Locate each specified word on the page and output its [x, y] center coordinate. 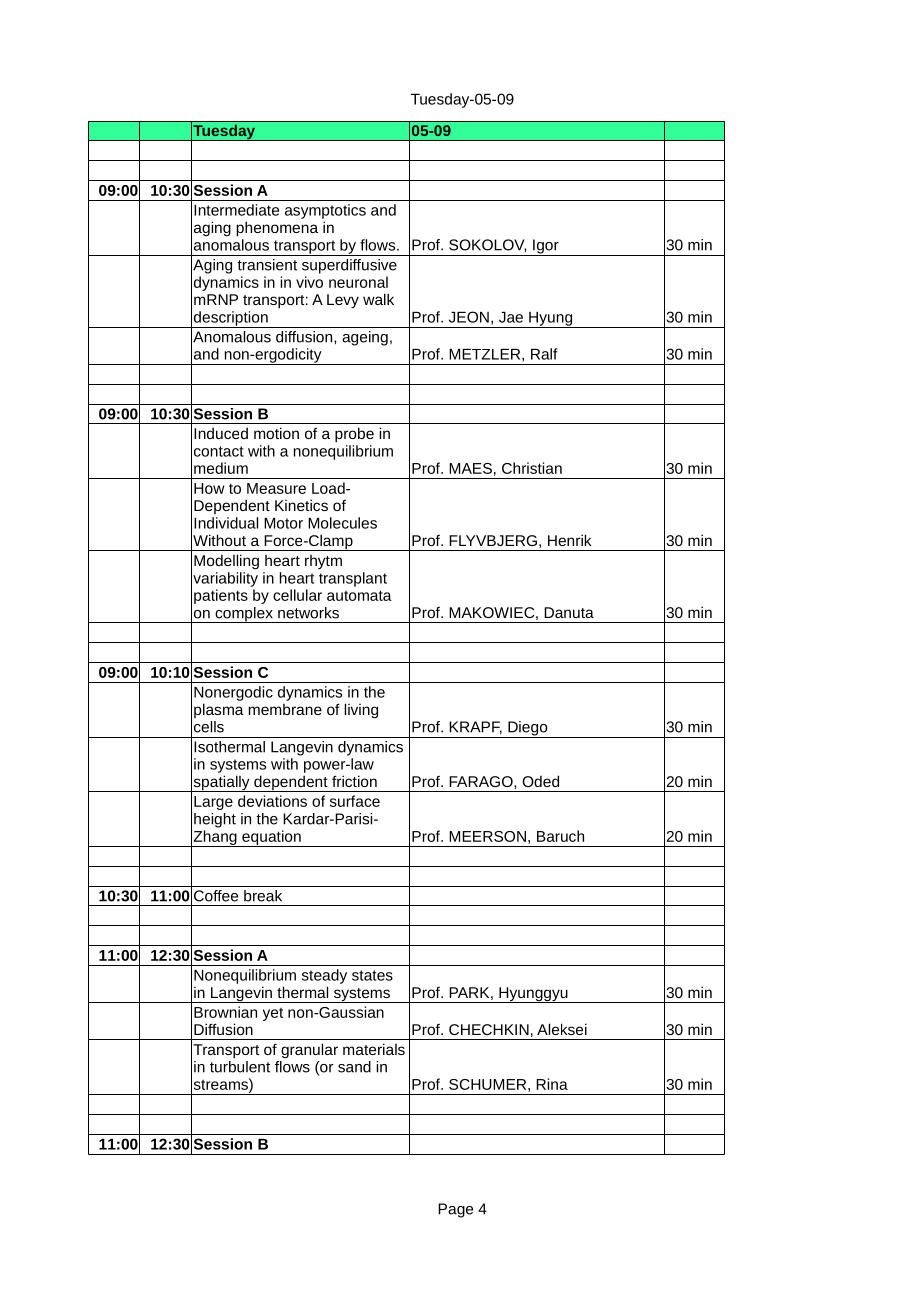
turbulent [240, 1067]
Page [455, 1210]
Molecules [342, 523]
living [361, 710]
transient [267, 265]
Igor [546, 247]
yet [273, 1014]
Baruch [560, 836]
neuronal [358, 282]
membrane [285, 709]
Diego [528, 729]
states [372, 975]
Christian [532, 468]
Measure [276, 488]
